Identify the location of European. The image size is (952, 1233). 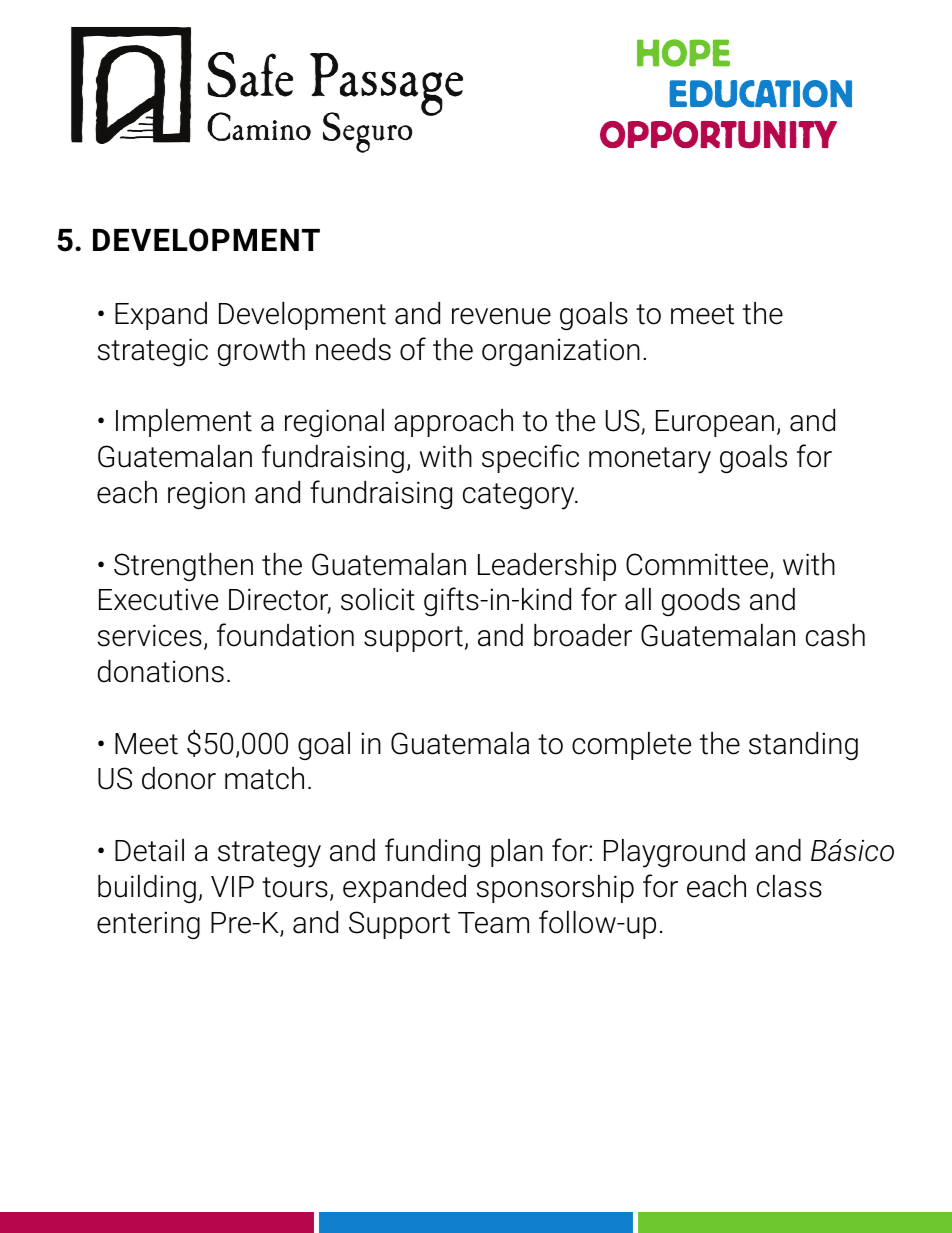
(715, 423).
